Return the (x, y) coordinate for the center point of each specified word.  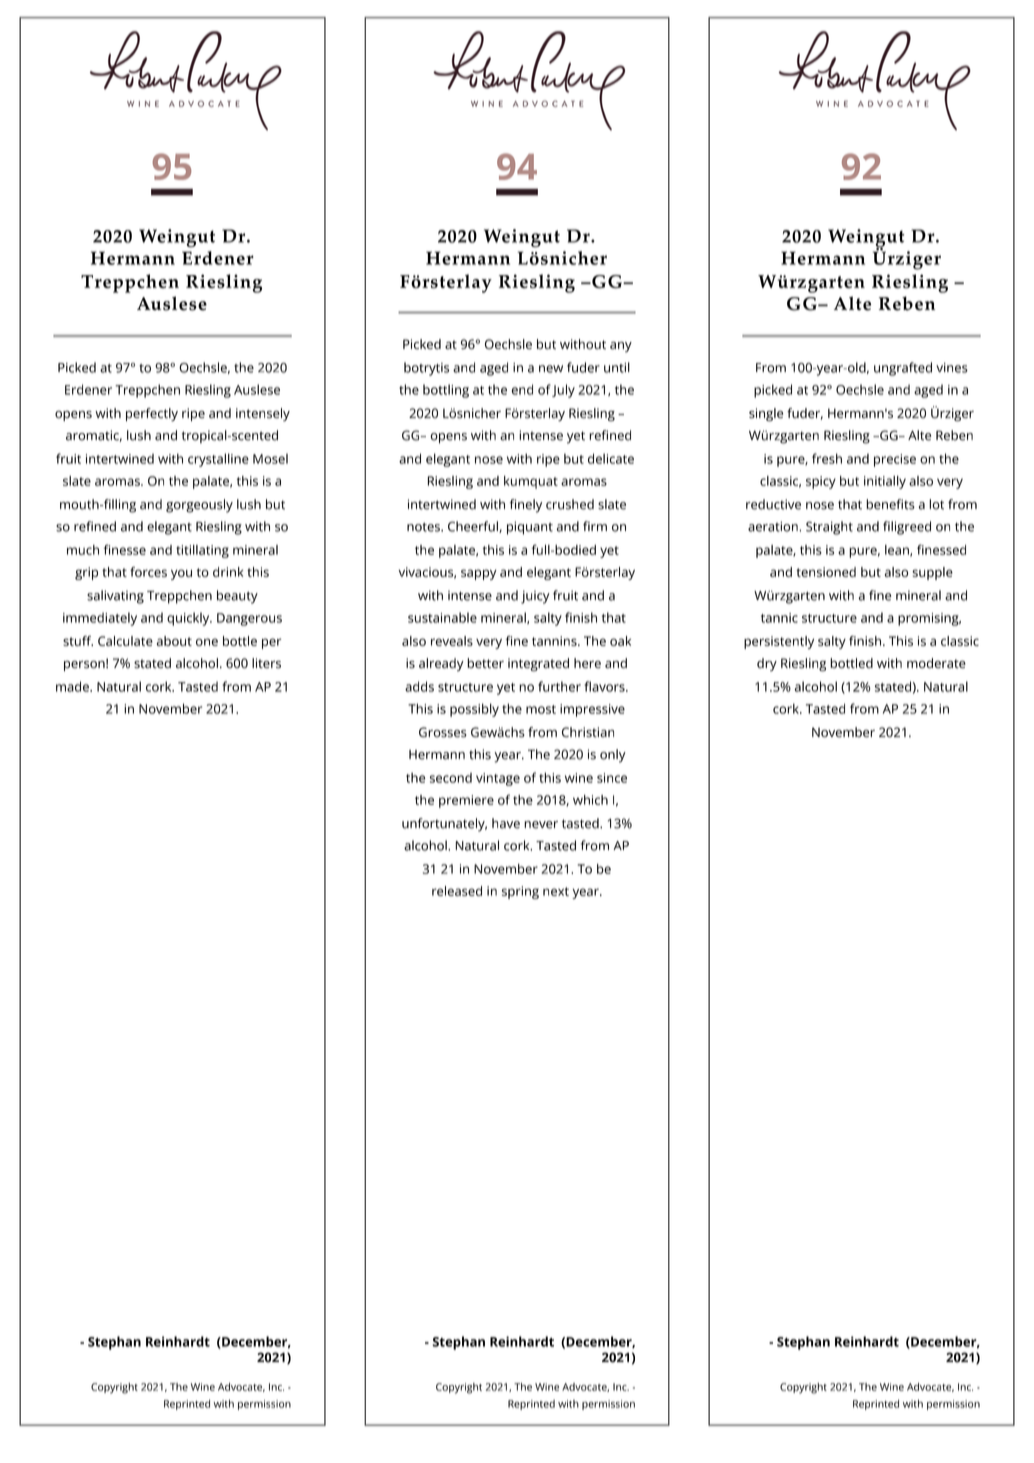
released (457, 891)
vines (952, 368)
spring (520, 892)
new (551, 369)
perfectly (152, 414)
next (556, 891)
